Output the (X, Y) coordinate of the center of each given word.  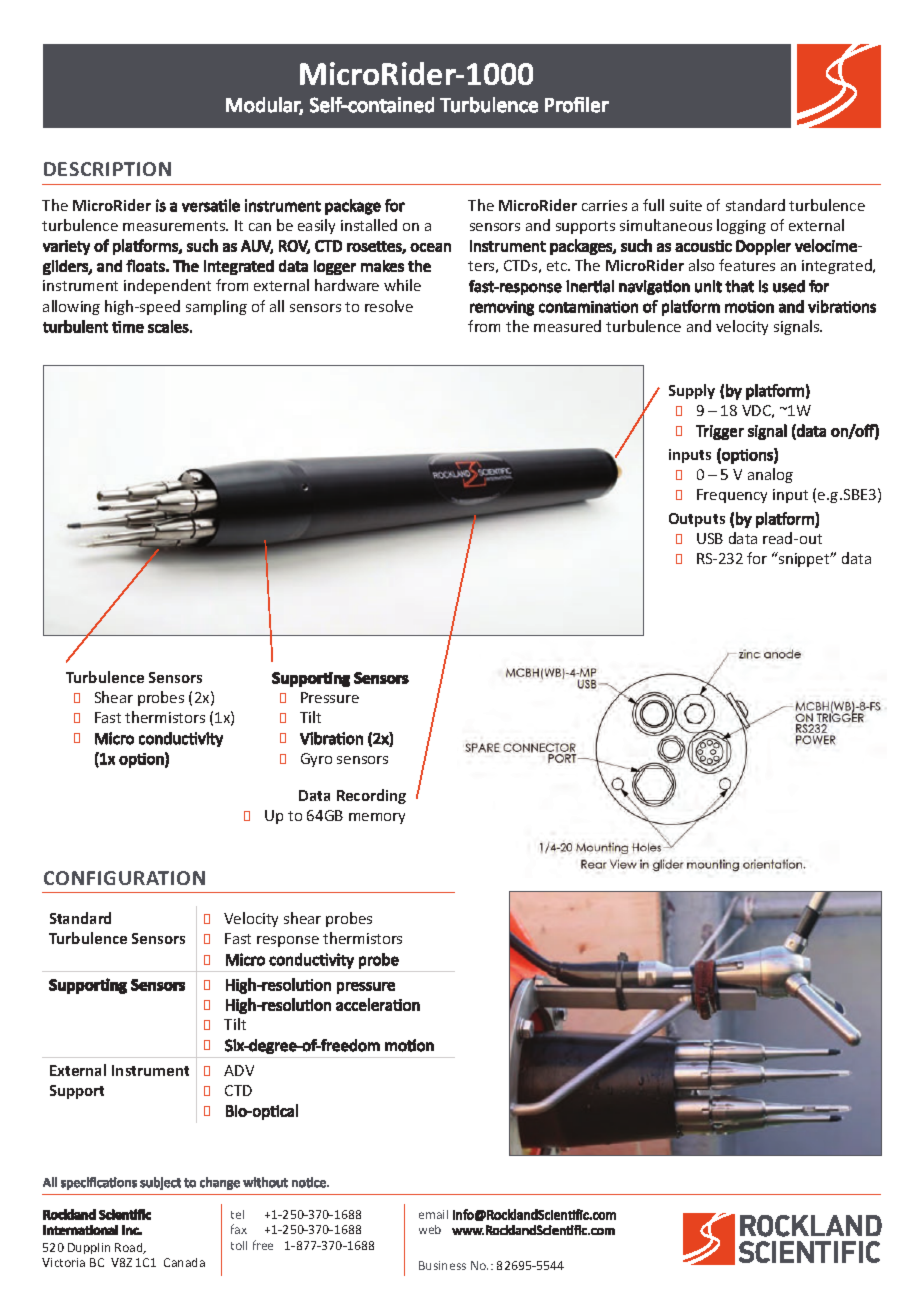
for (757, 558)
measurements (175, 226)
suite (686, 205)
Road (130, 1248)
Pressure (330, 697)
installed (369, 225)
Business (442, 1265)
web (430, 1229)
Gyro (316, 760)
